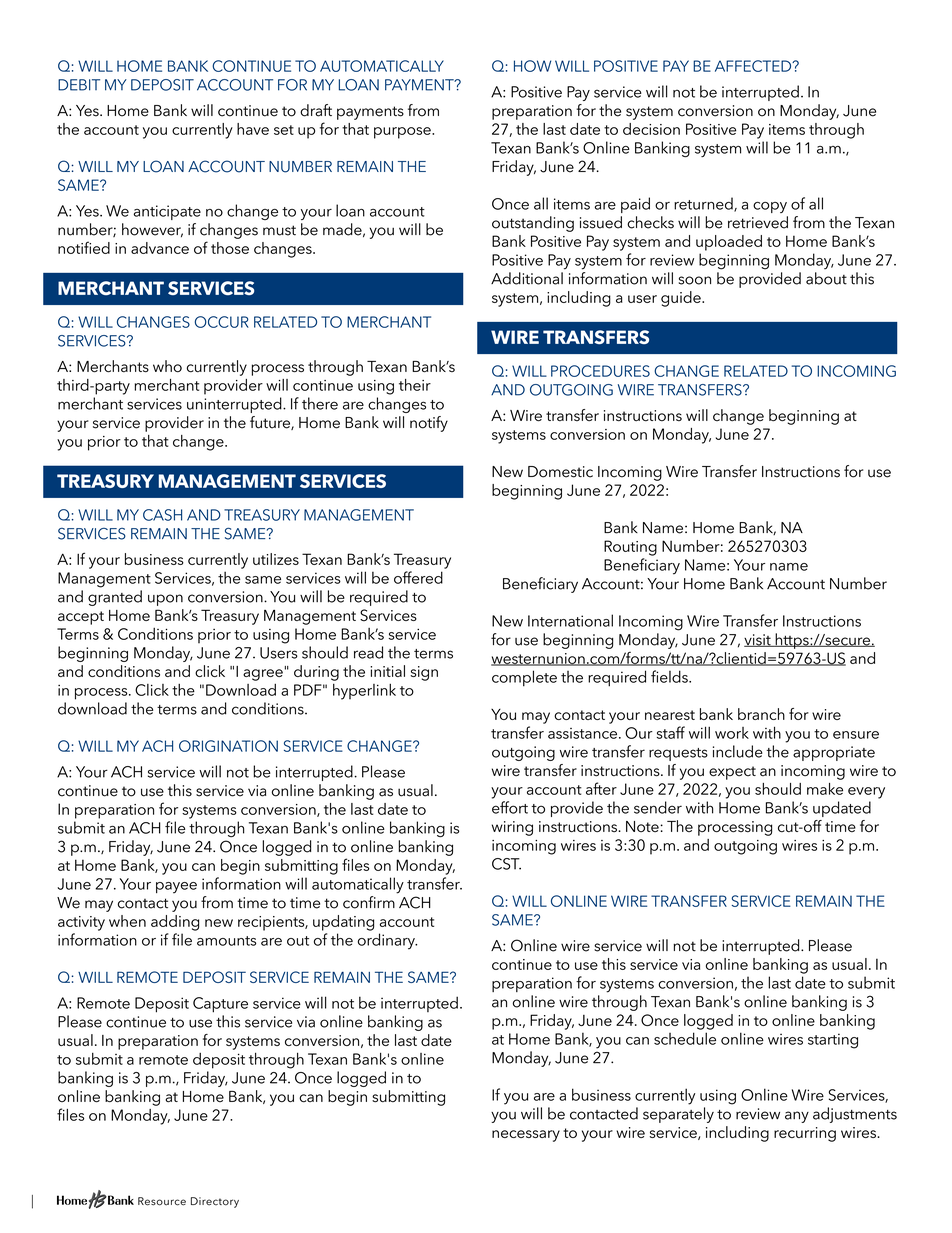 The height and width of the screenshot is (1233, 952). What do you see at coordinates (403, 133) in the screenshot?
I see `purpose` at bounding box center [403, 133].
